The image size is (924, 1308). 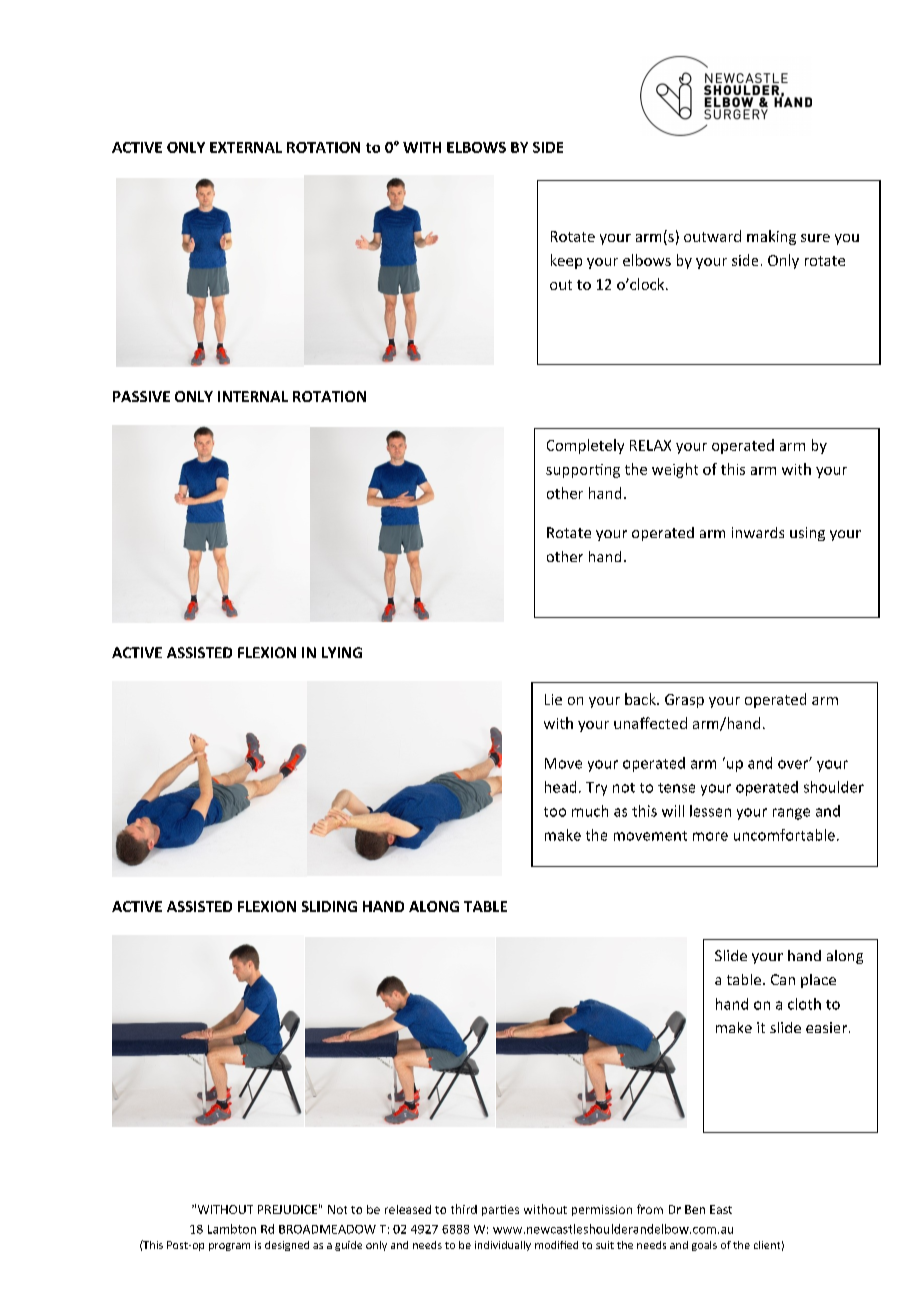 I want to click on East, so click(x=721, y=1209).
